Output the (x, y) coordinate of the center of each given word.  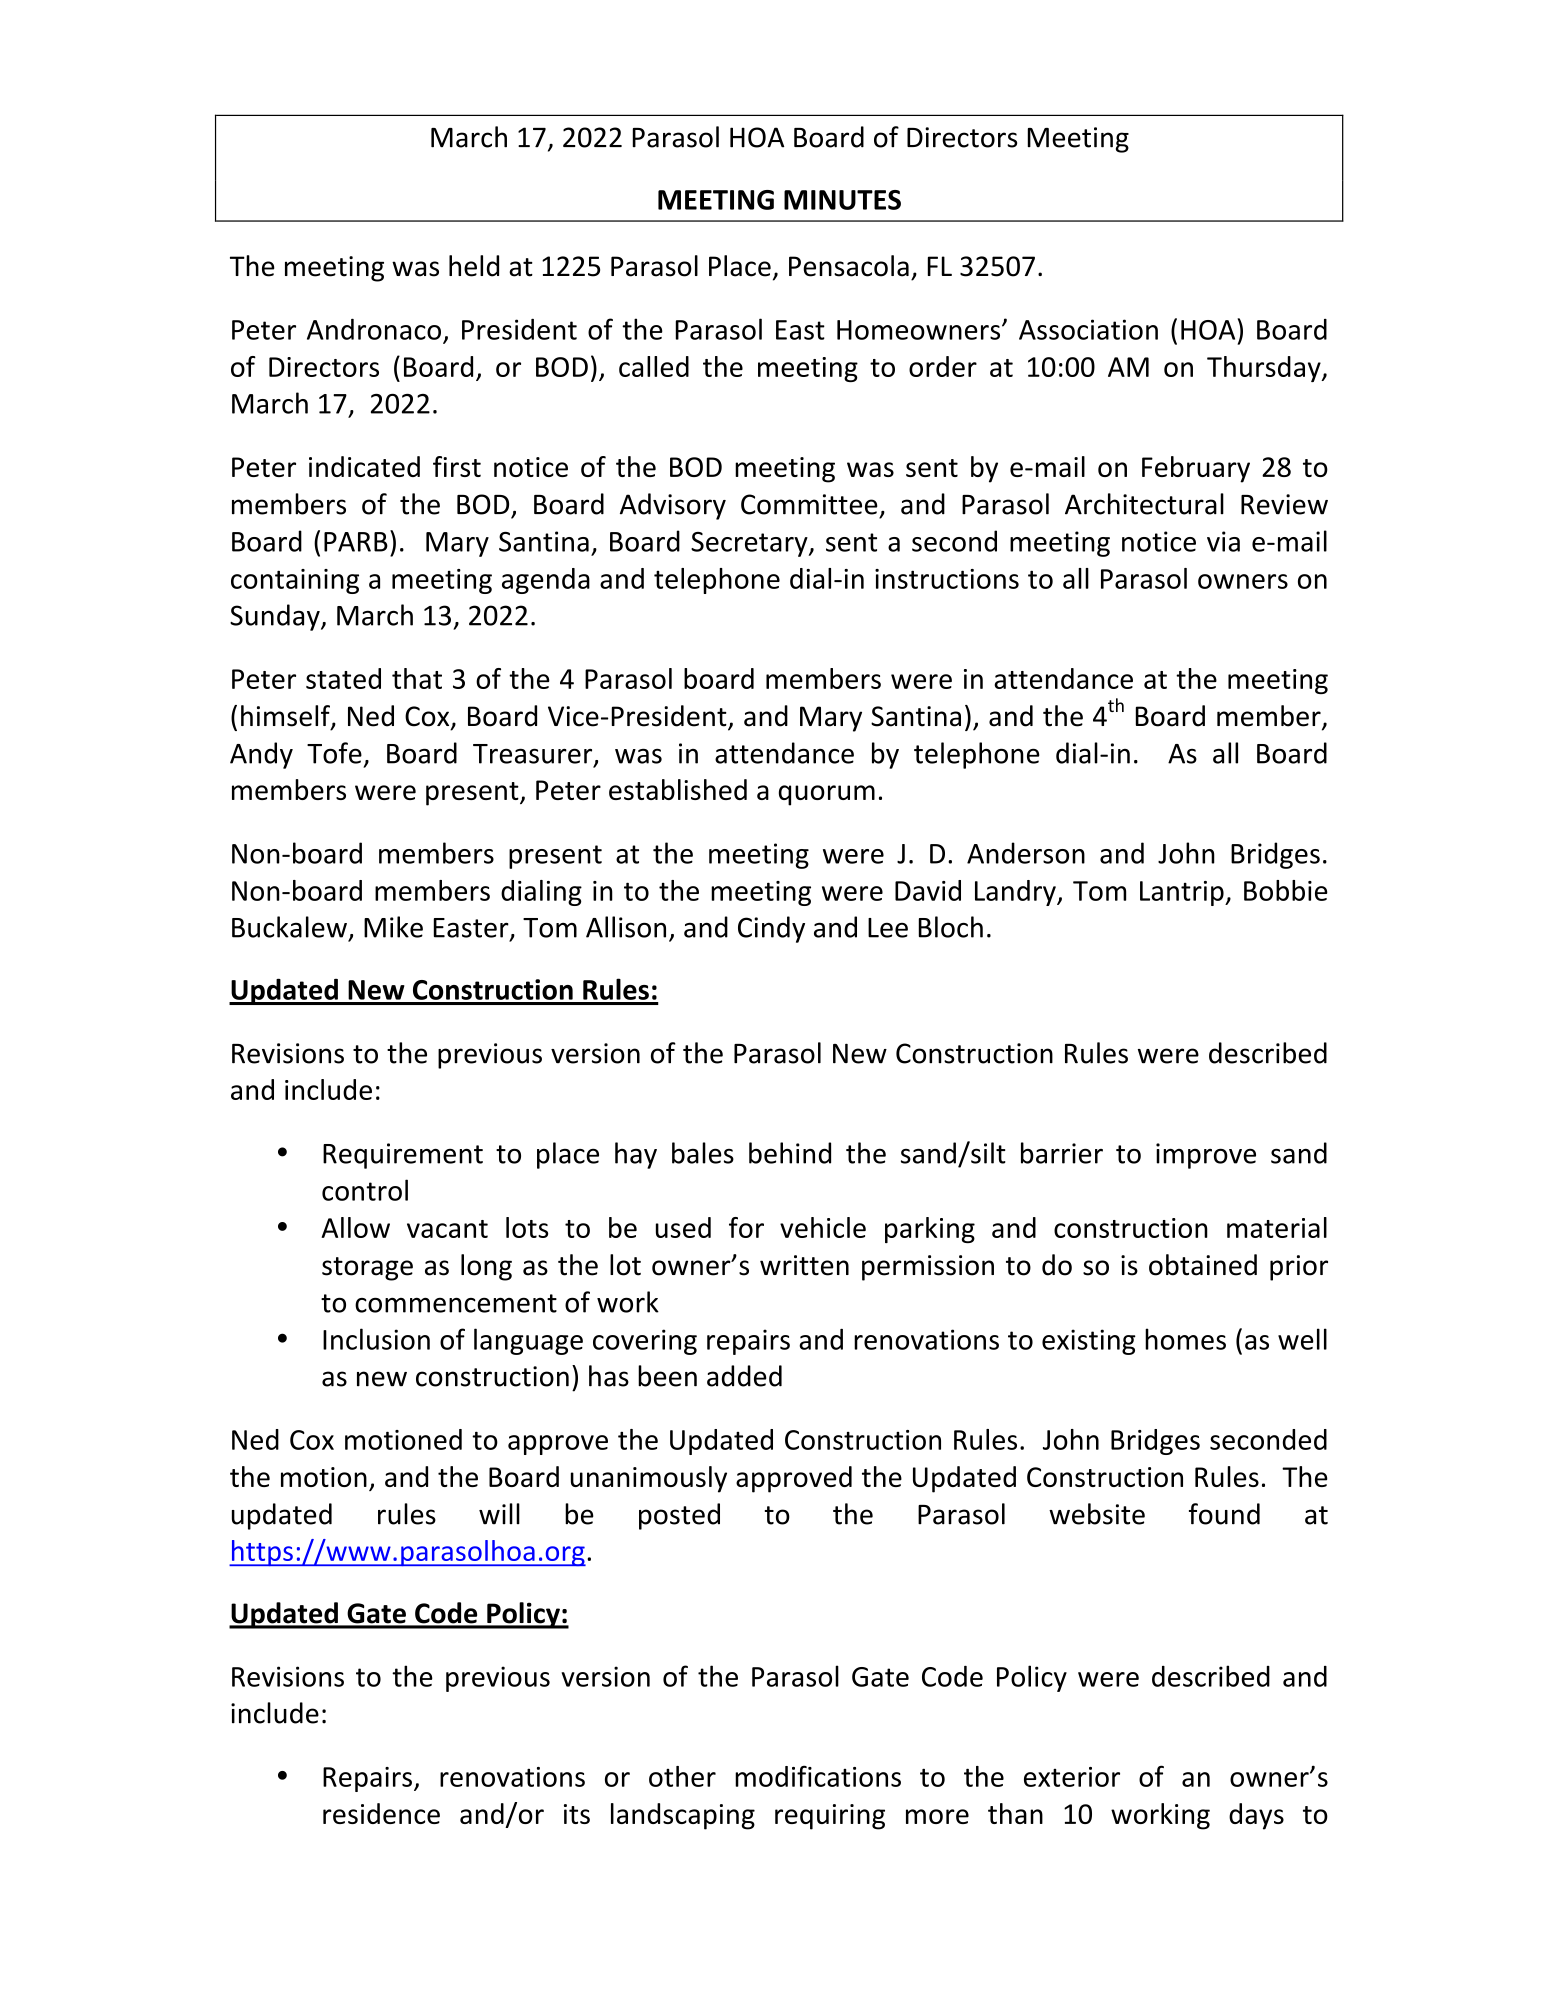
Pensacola (849, 266)
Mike (393, 927)
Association (1088, 329)
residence (381, 1813)
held (474, 266)
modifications (818, 1776)
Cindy (771, 929)
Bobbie (1286, 890)
